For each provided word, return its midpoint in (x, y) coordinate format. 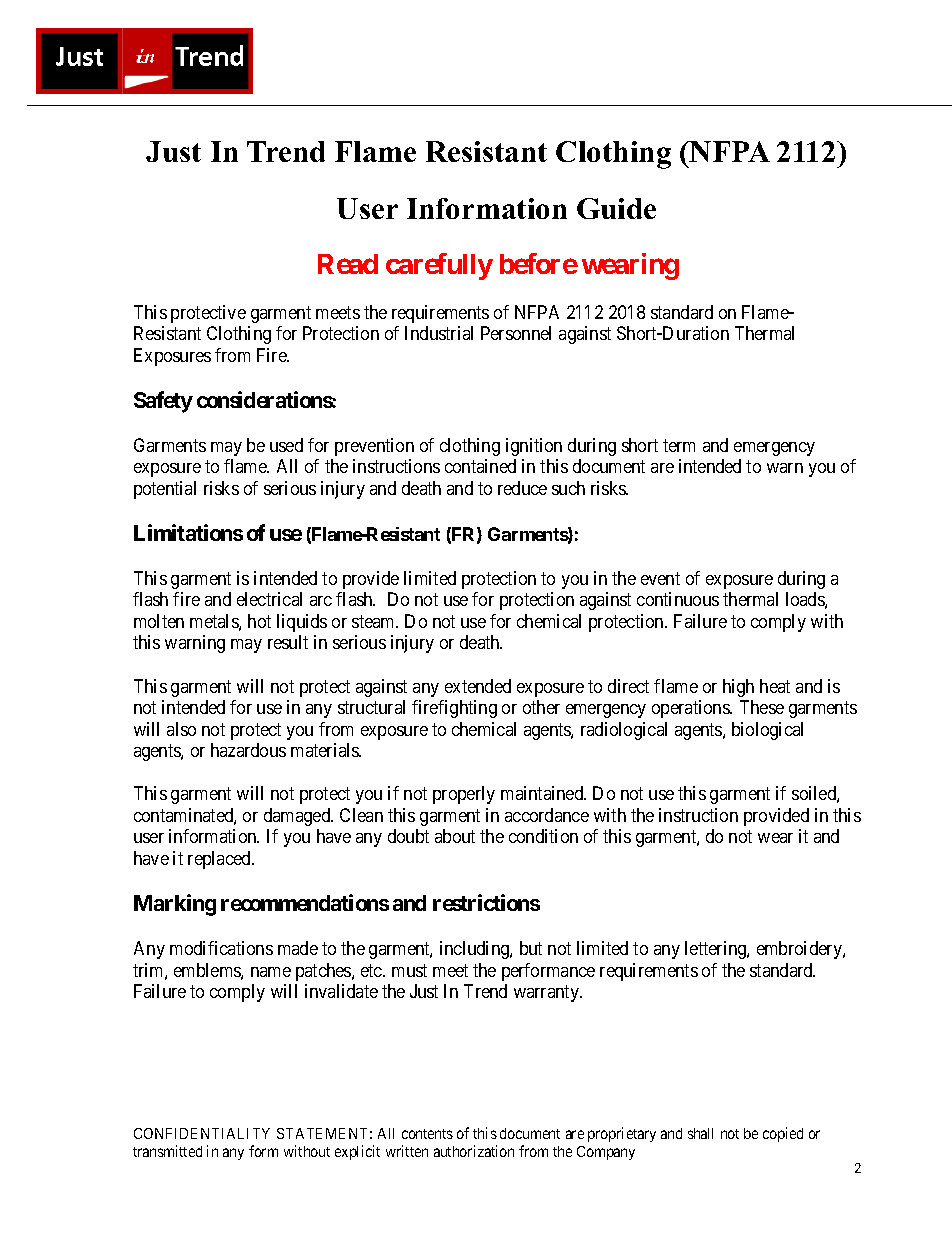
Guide (616, 208)
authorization (474, 1151)
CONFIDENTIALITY (202, 1133)
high (738, 688)
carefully (439, 266)
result (288, 642)
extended (478, 686)
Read (348, 264)
